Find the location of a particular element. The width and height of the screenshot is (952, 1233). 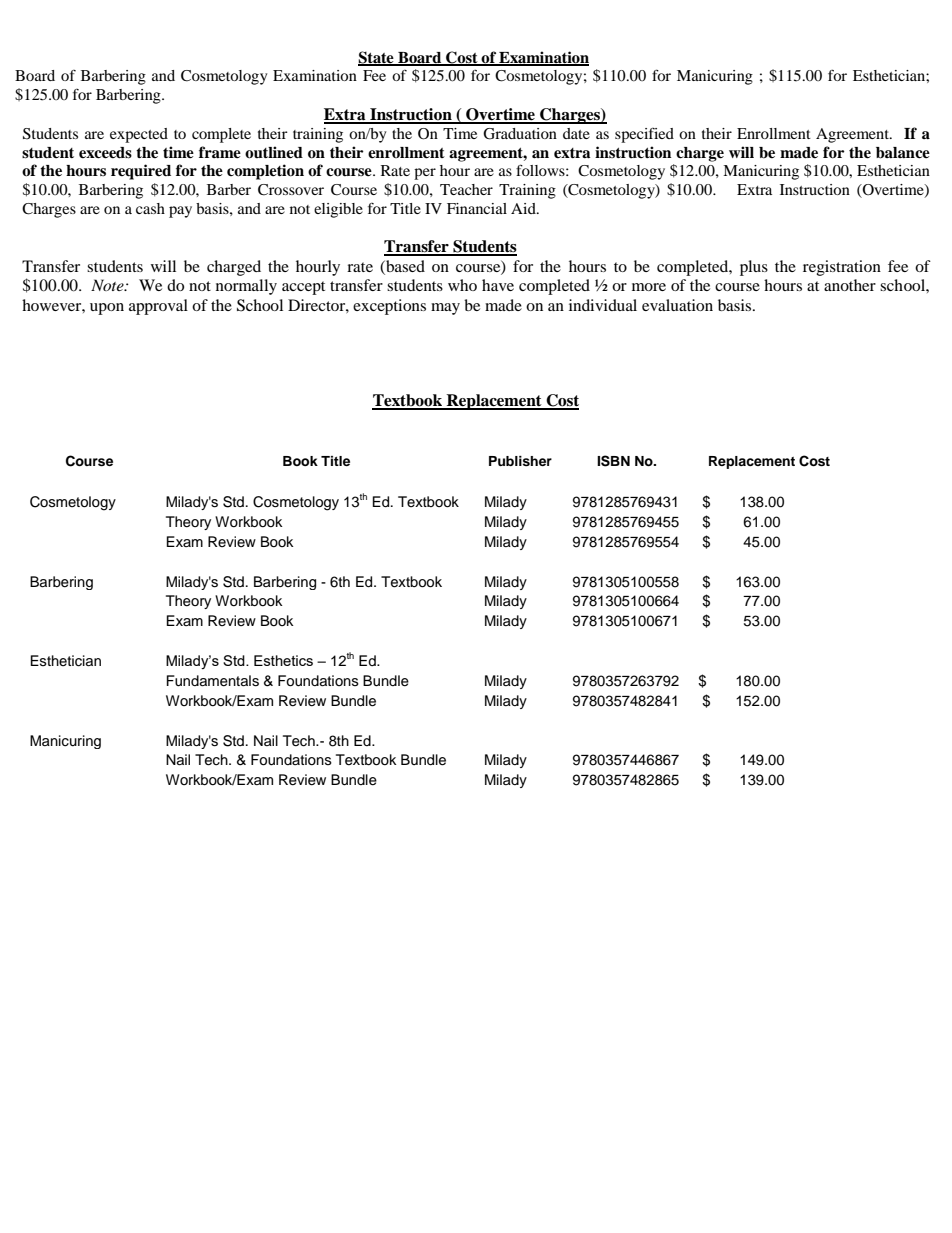

balance is located at coordinates (903, 153).
